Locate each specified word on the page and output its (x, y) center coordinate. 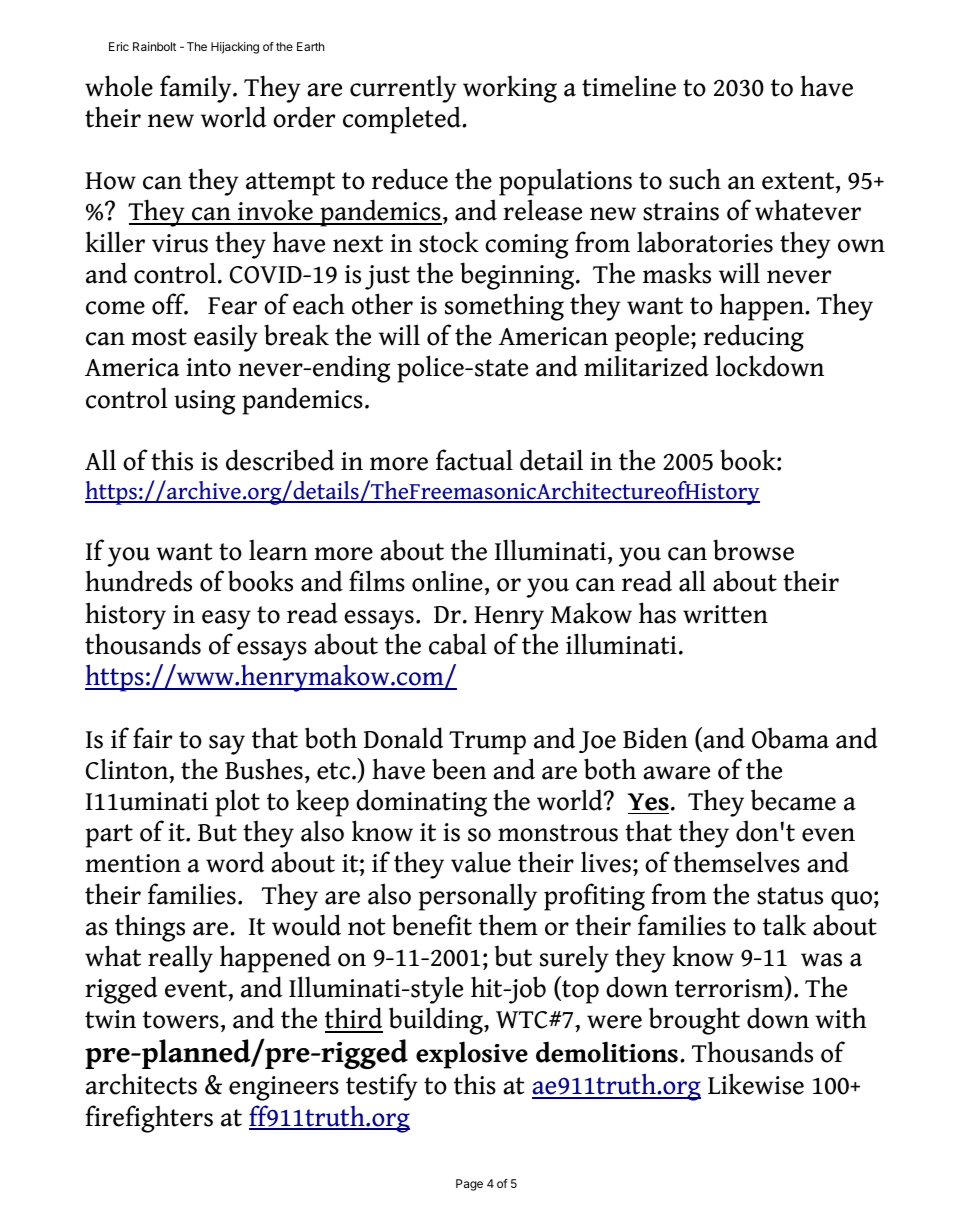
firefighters (149, 1119)
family (197, 89)
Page (469, 1185)
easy (226, 620)
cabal (458, 644)
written (725, 614)
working (510, 89)
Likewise (756, 1084)
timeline (629, 86)
